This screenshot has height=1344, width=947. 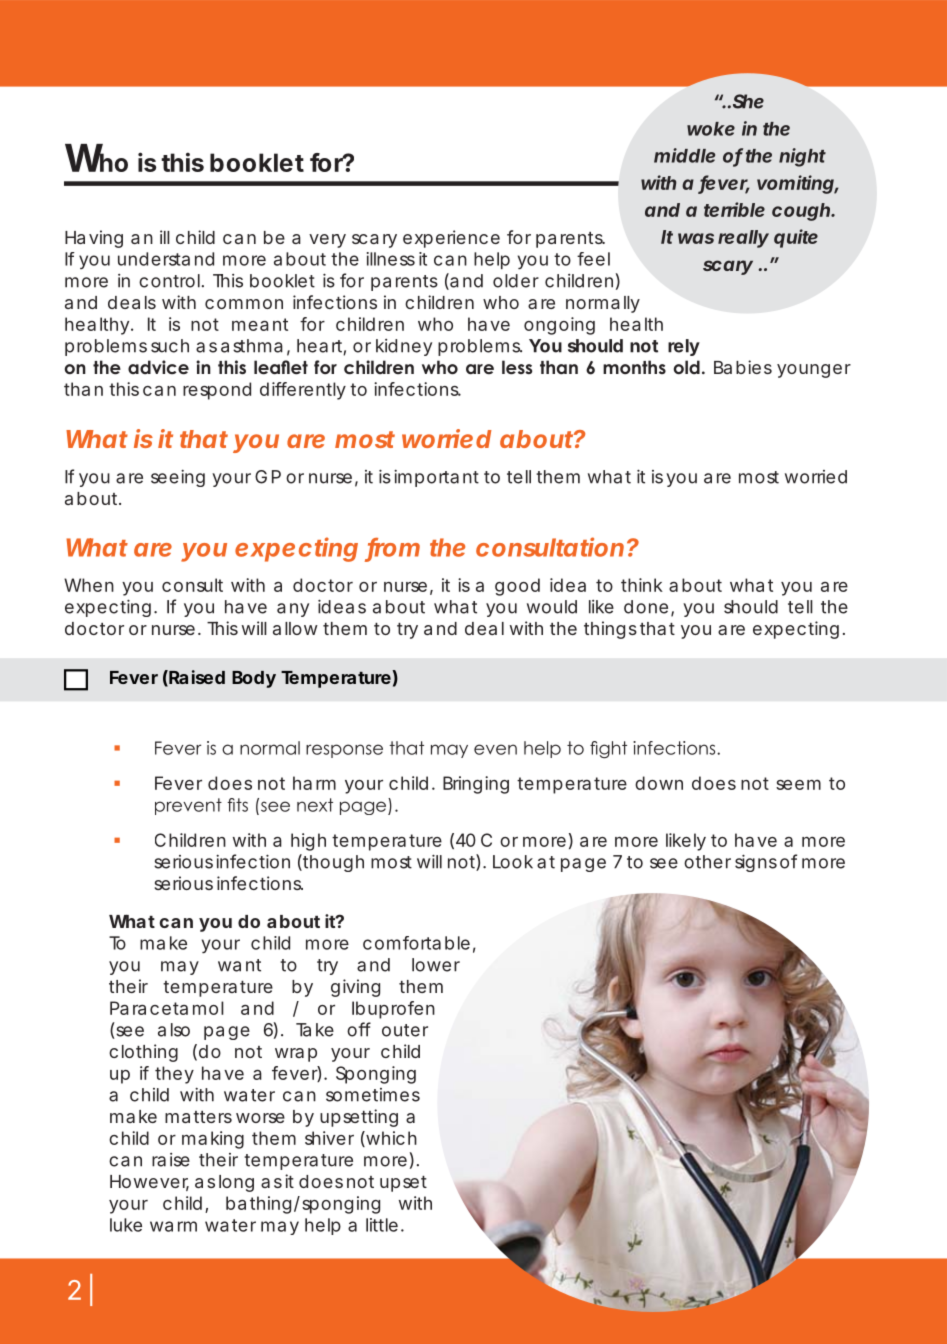 I want to click on little, so click(x=382, y=1225).
